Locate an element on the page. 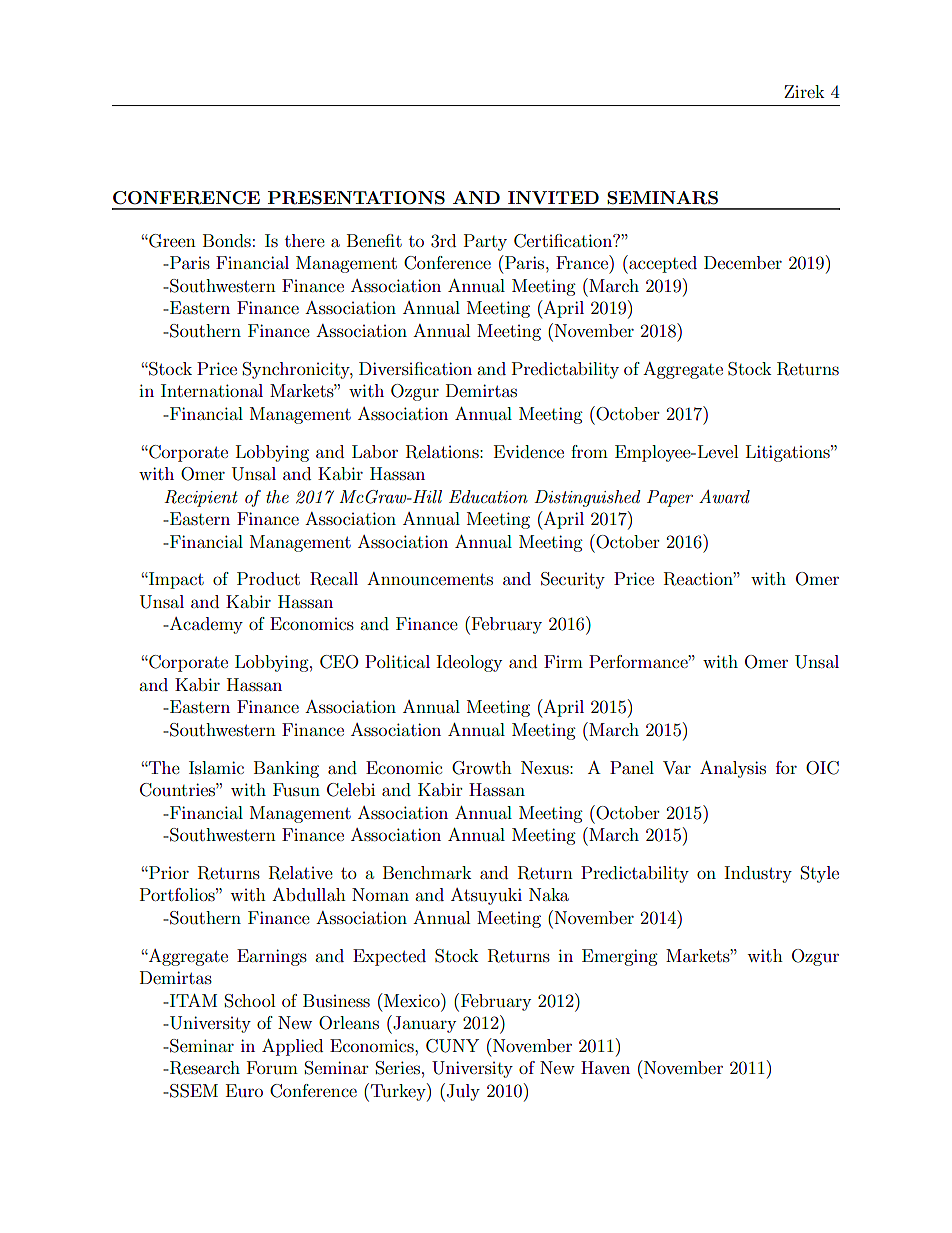 This image has height=1233, width=952. Islamic is located at coordinates (216, 767).
